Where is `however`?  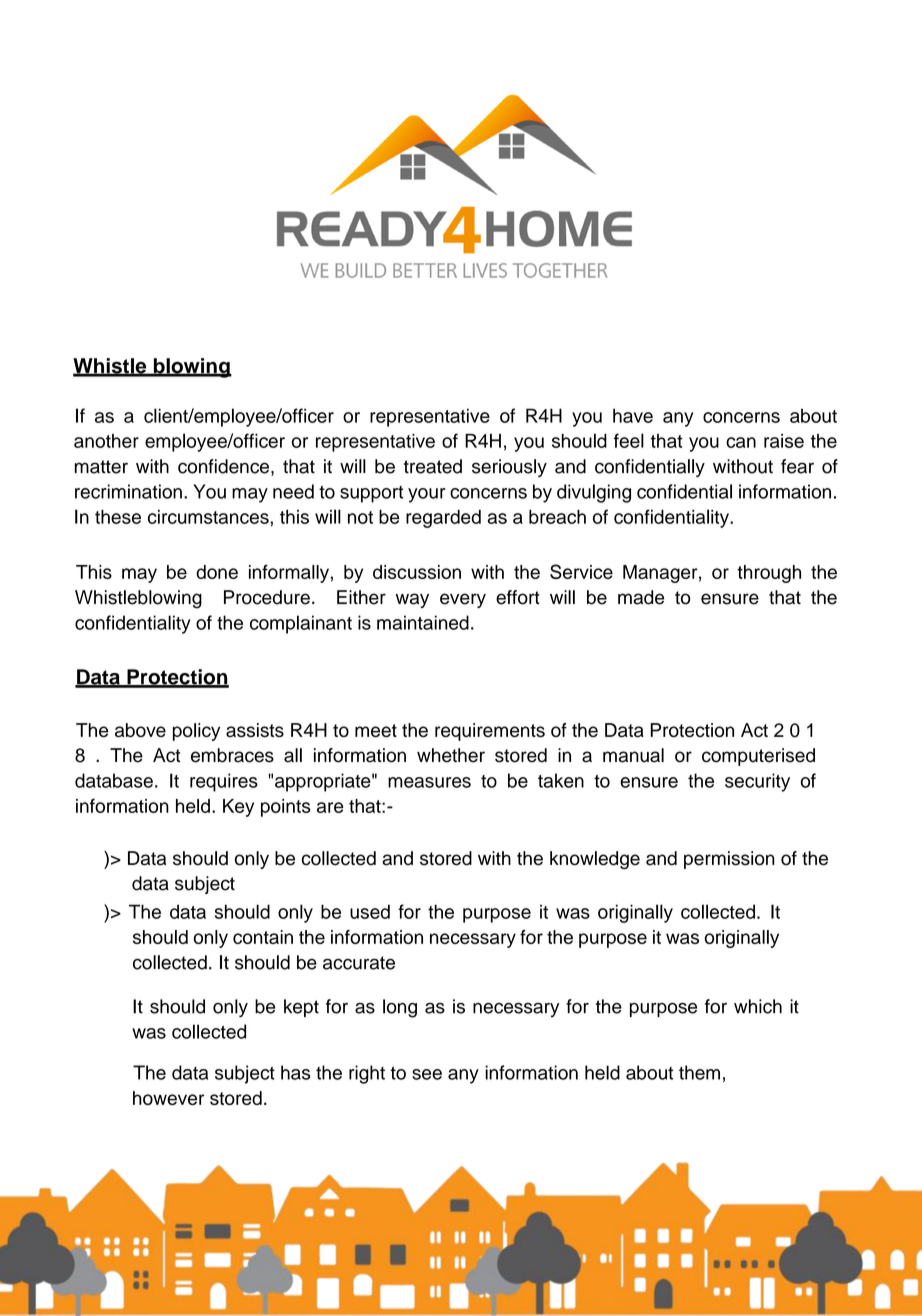
however is located at coordinates (168, 1098).
